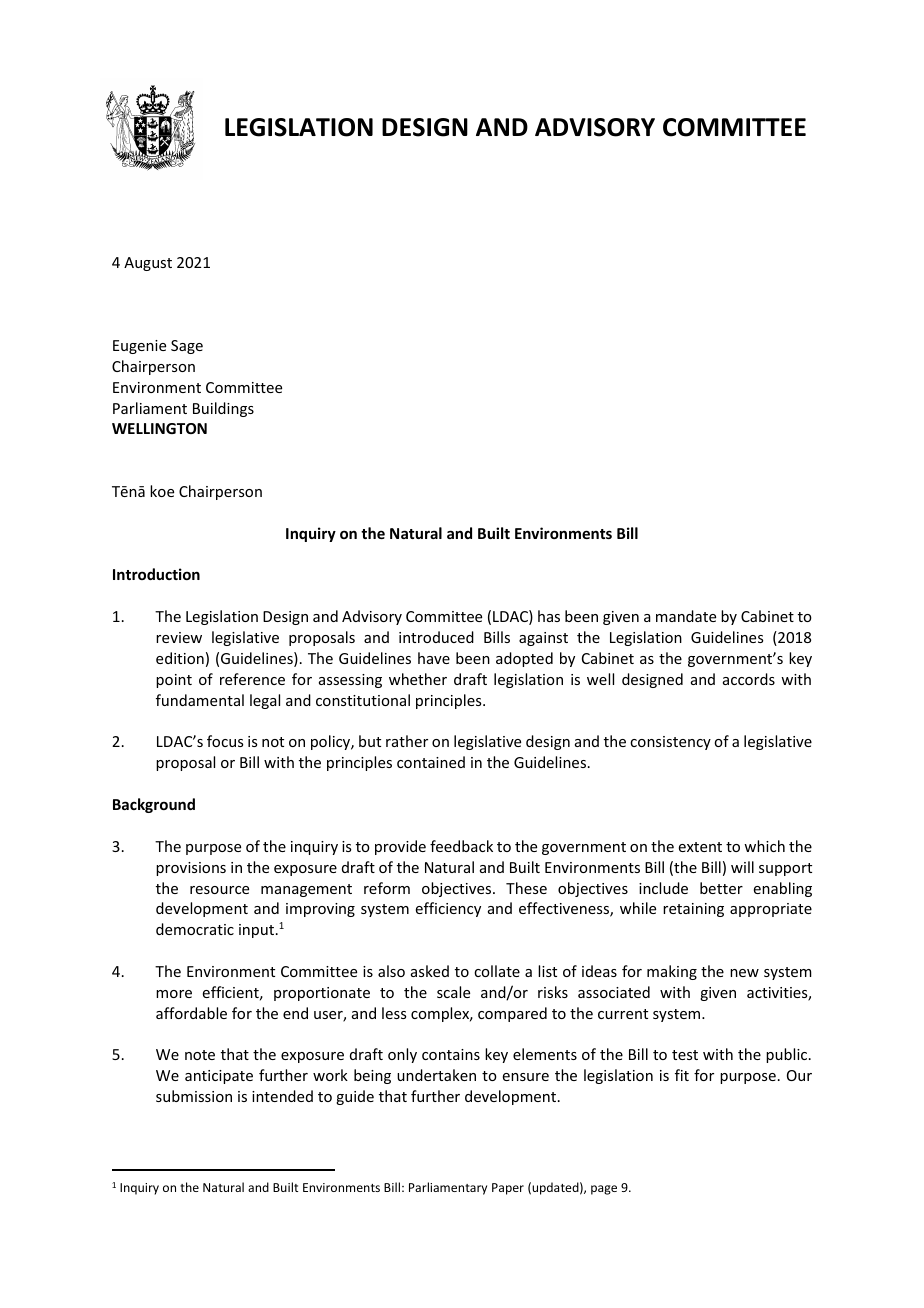 The height and width of the screenshot is (1308, 924). Describe the element at coordinates (194, 1096) in the screenshot. I see `submission` at that location.
